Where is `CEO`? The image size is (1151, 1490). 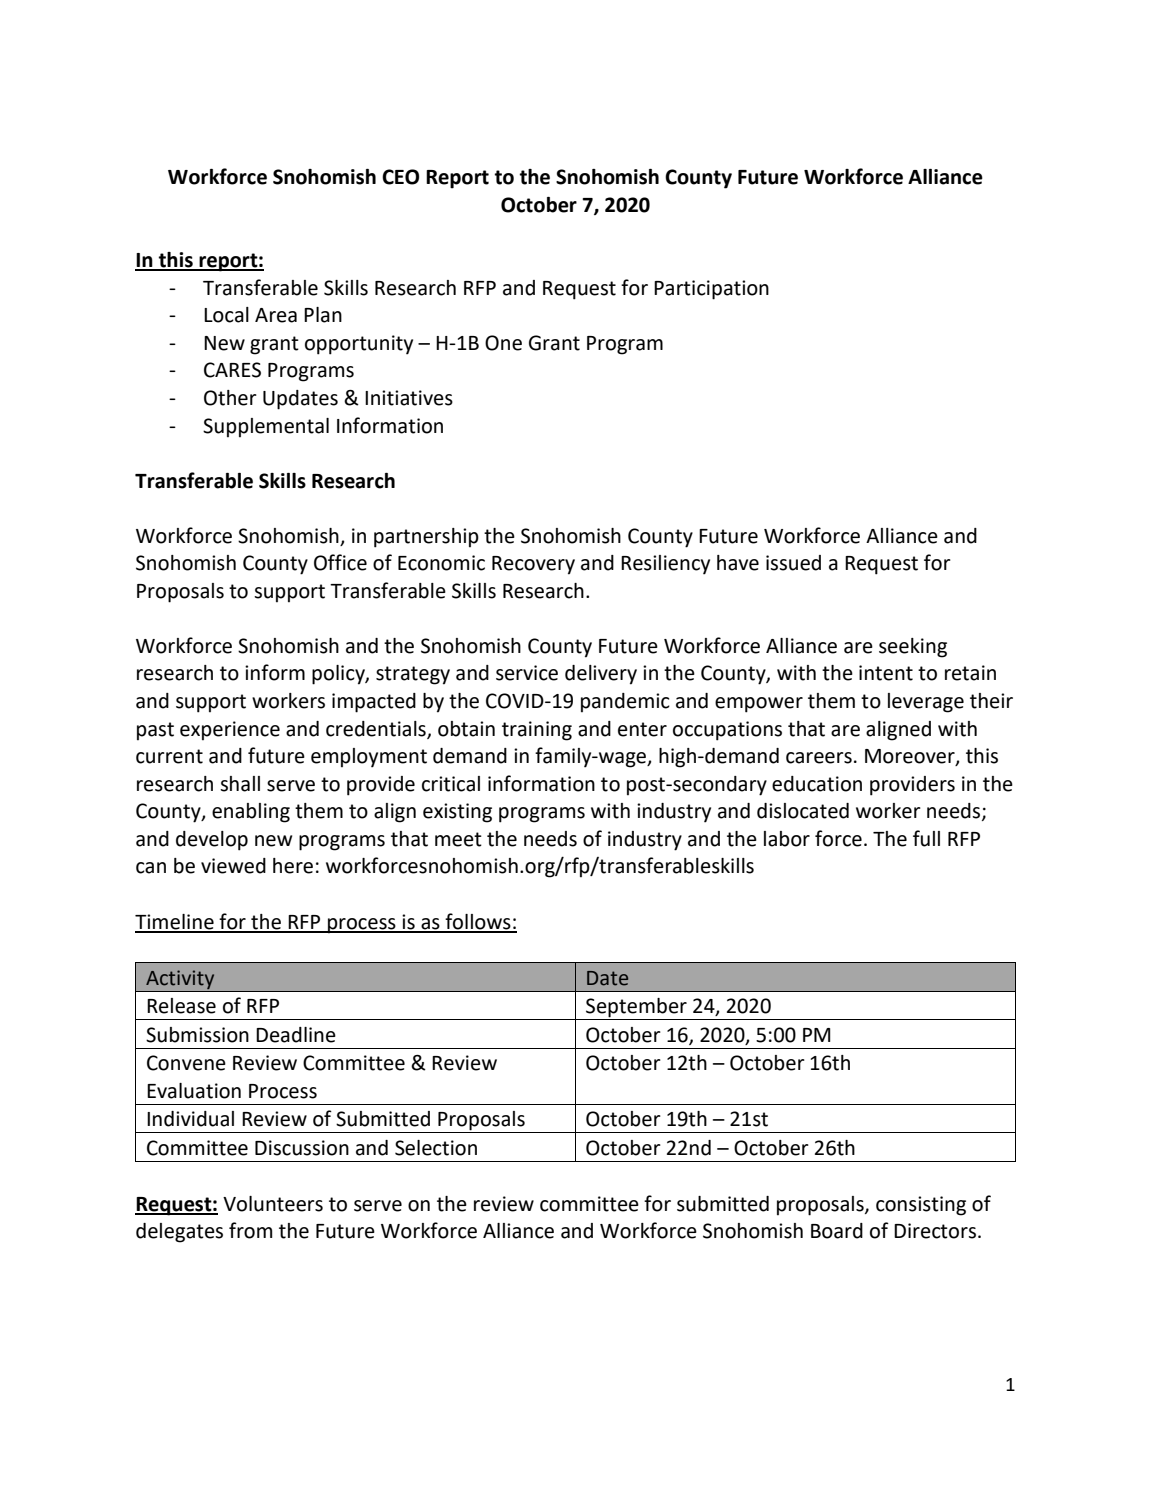 CEO is located at coordinates (400, 177).
